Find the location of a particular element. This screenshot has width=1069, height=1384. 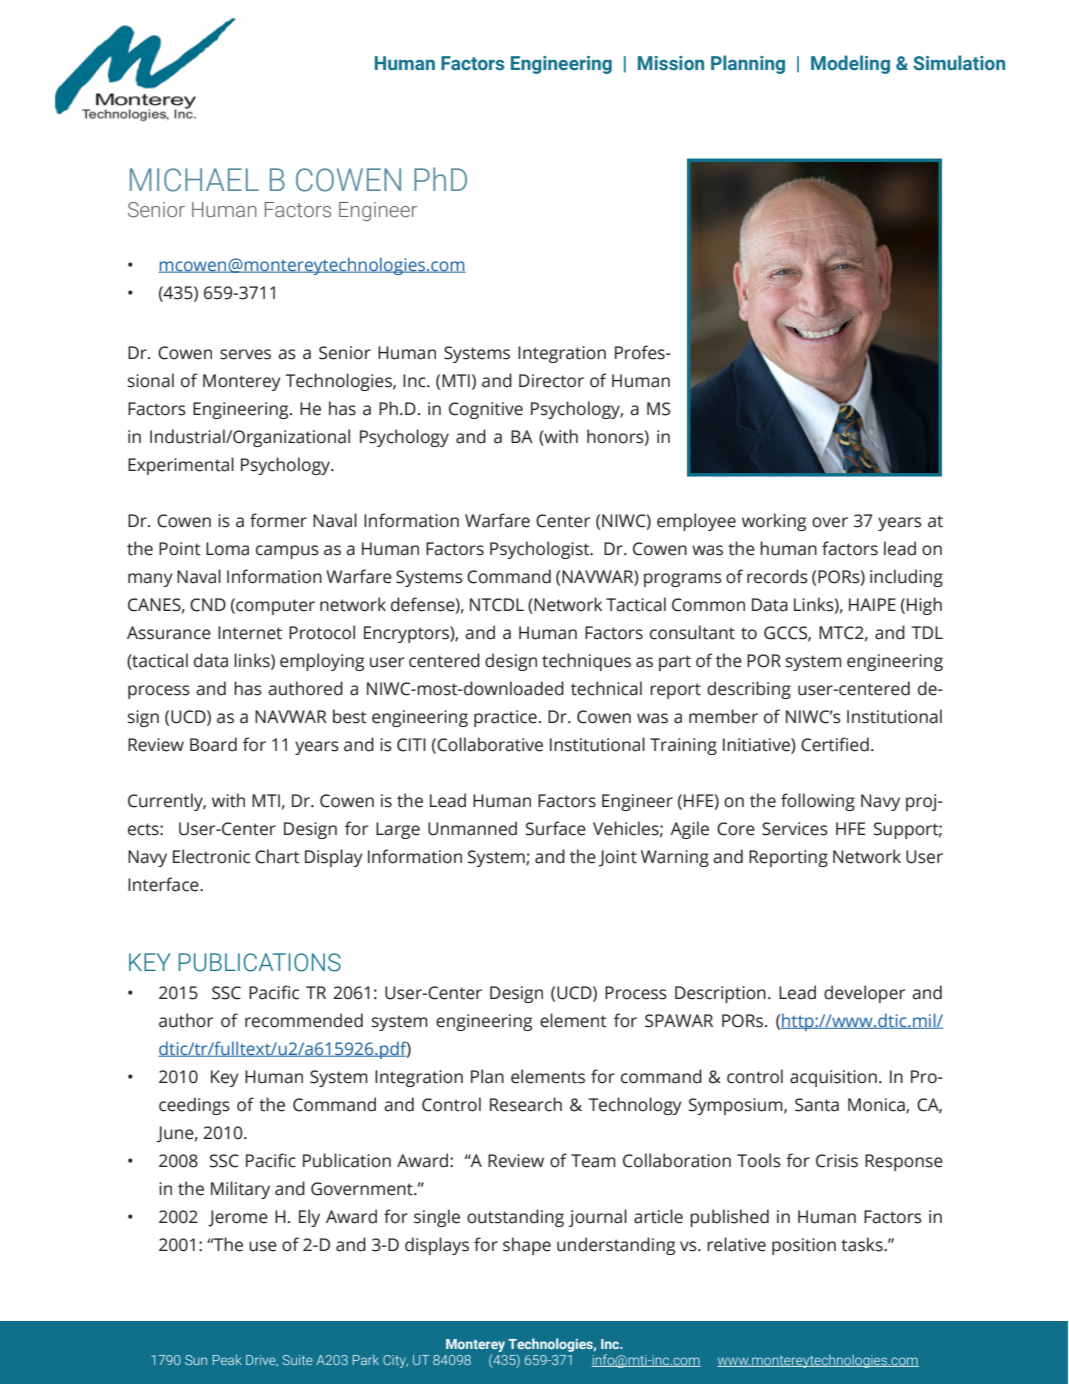

MICHAEL is located at coordinates (194, 180).
